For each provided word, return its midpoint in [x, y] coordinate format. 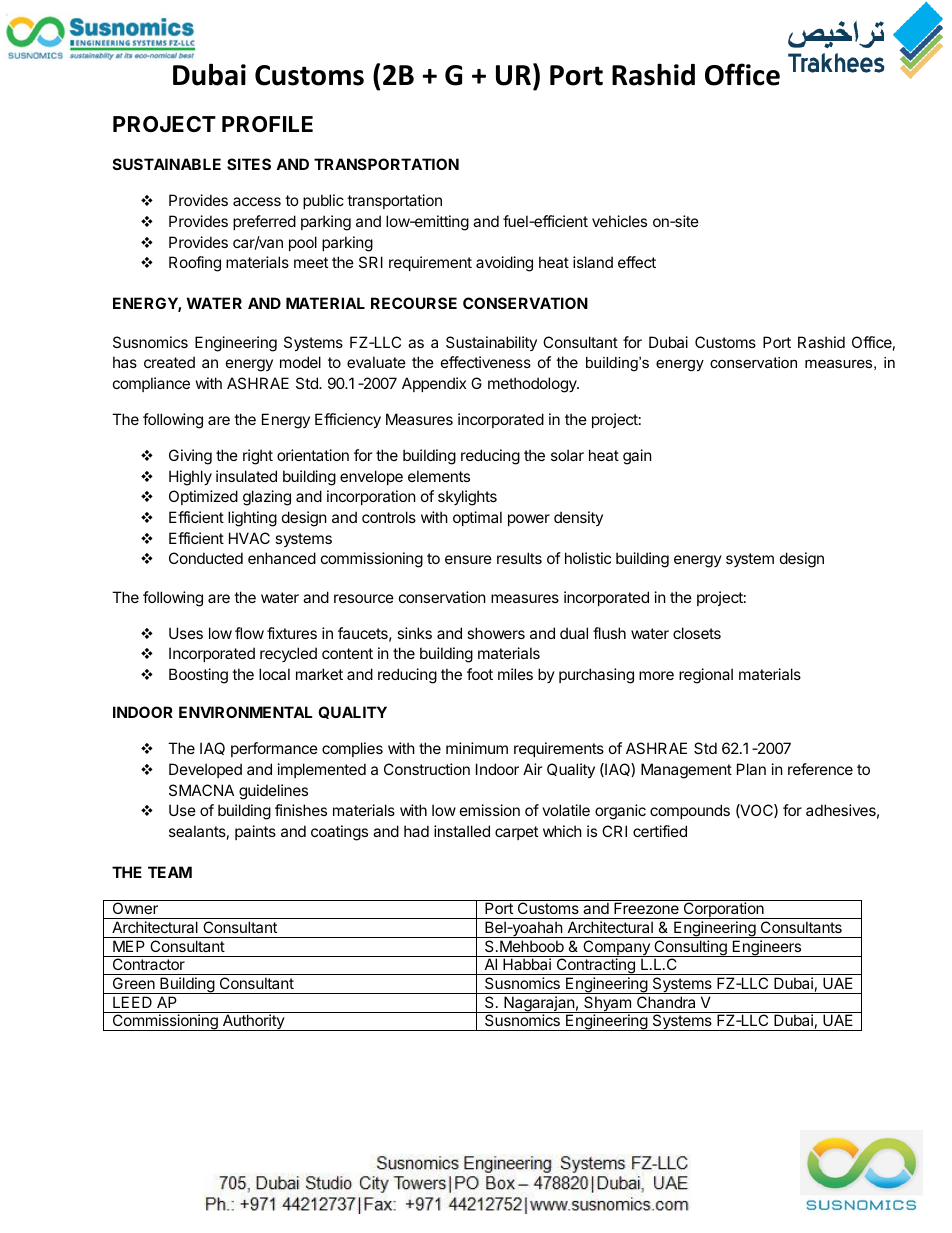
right [258, 457]
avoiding [504, 264]
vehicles [619, 221]
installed [462, 831]
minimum [477, 748]
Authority [253, 1022]
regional [706, 676]
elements [439, 476]
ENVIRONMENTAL [246, 712]
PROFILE [267, 124]
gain [637, 457]
